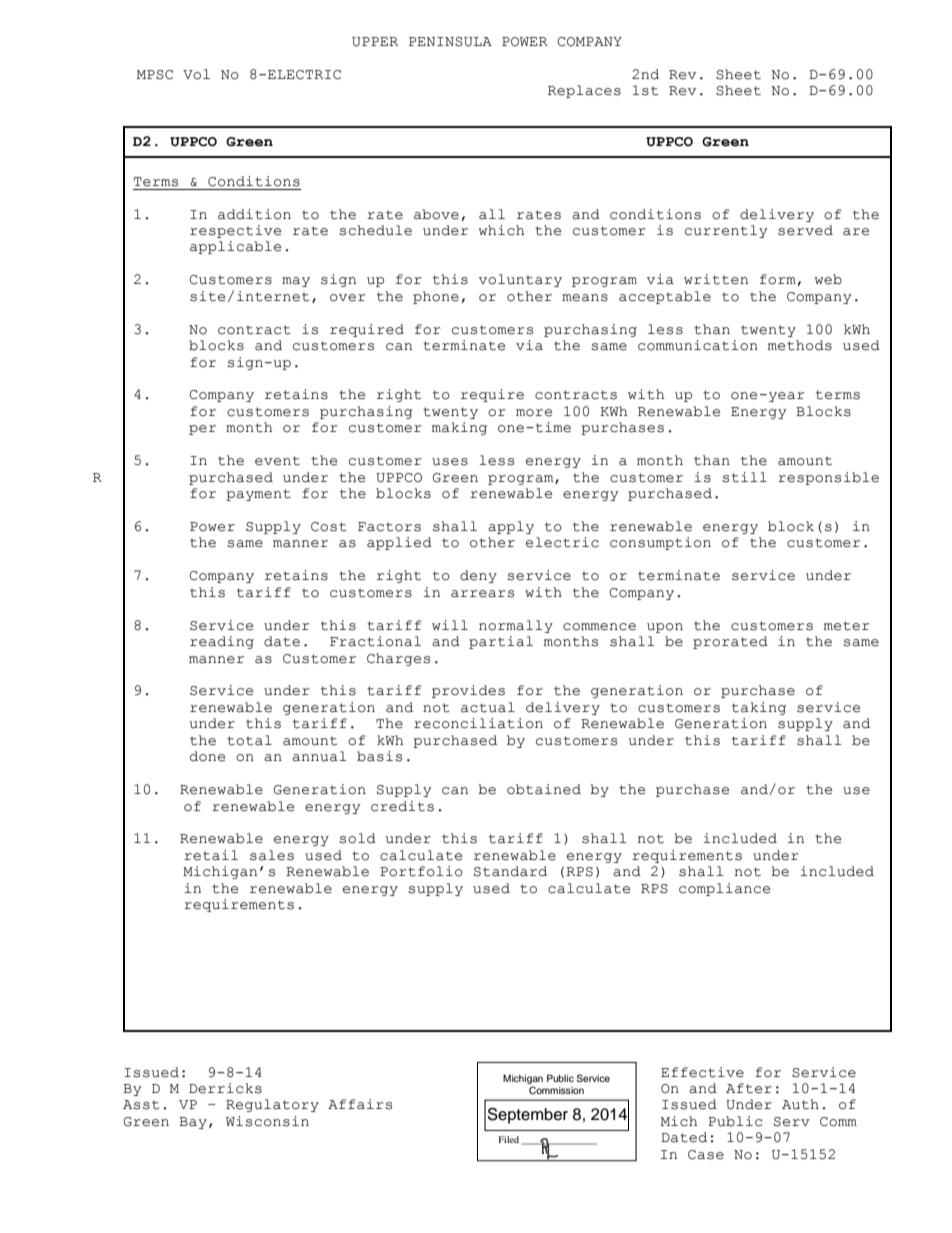 The width and height of the screenshot is (952, 1233). Describe the element at coordinates (450, 42) in the screenshot. I see `PENINSULA` at that location.
